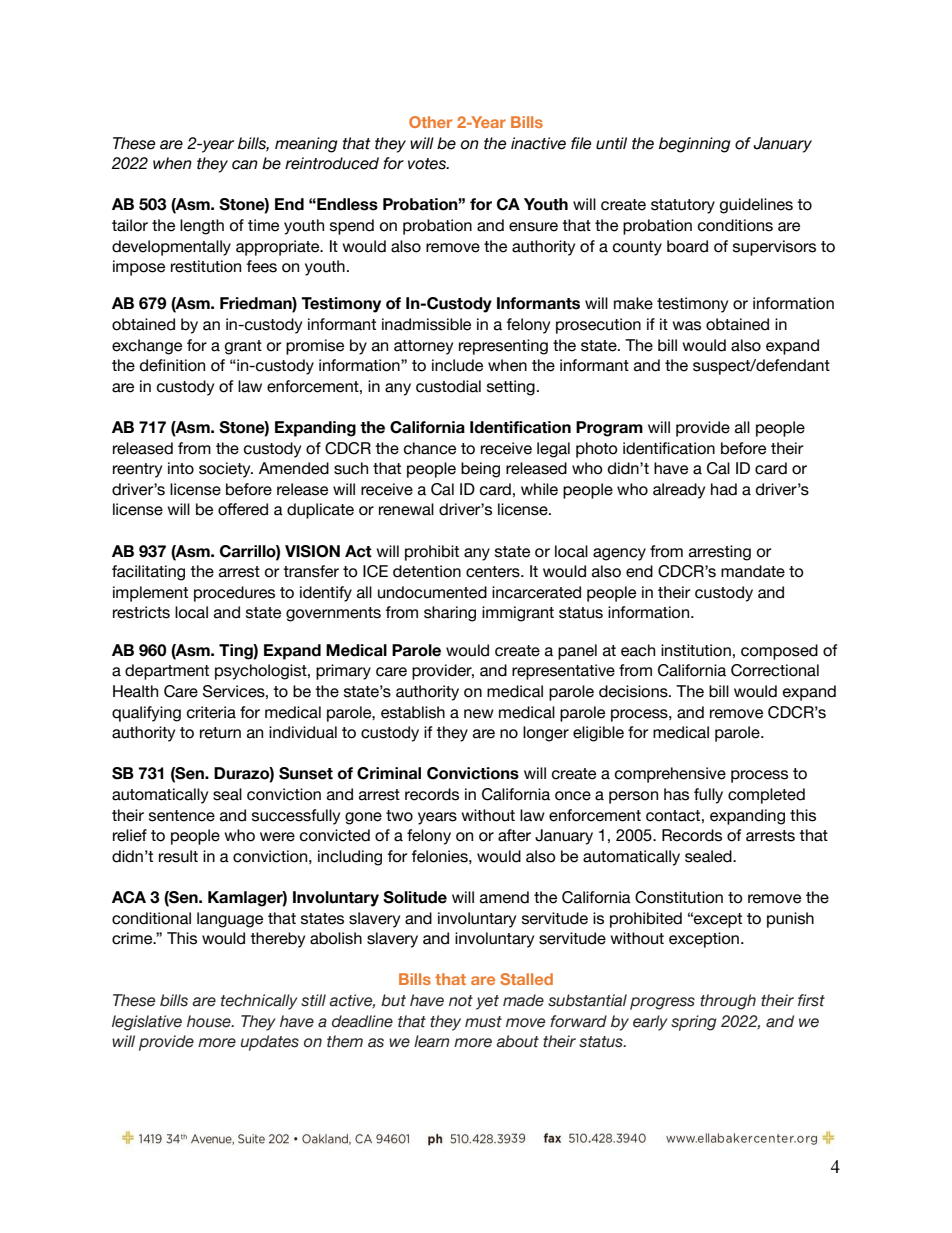  What do you see at coordinates (210, 1021) in the page?
I see `house` at bounding box center [210, 1021].
